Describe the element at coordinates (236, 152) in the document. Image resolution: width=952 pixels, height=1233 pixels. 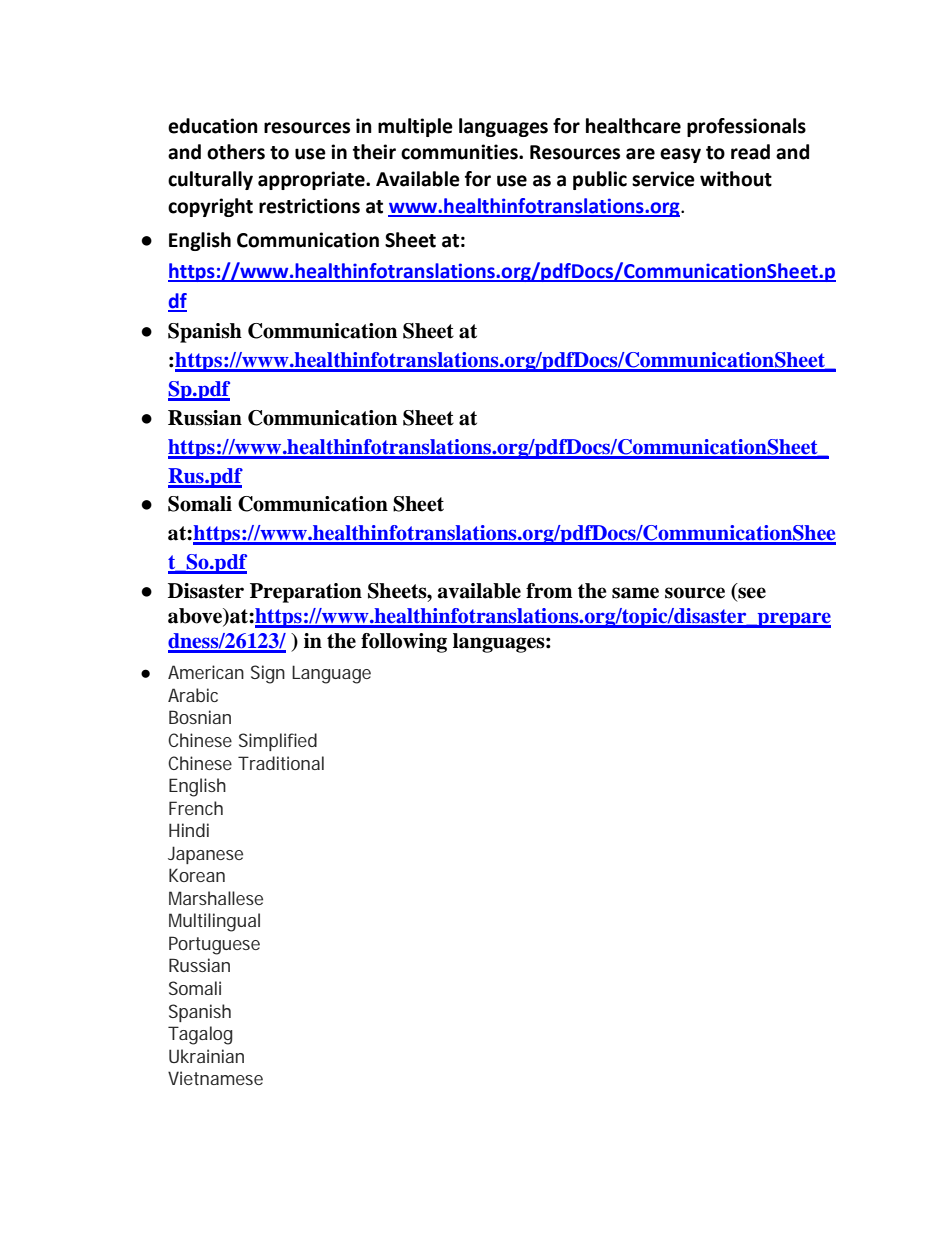
I see `others` at that location.
